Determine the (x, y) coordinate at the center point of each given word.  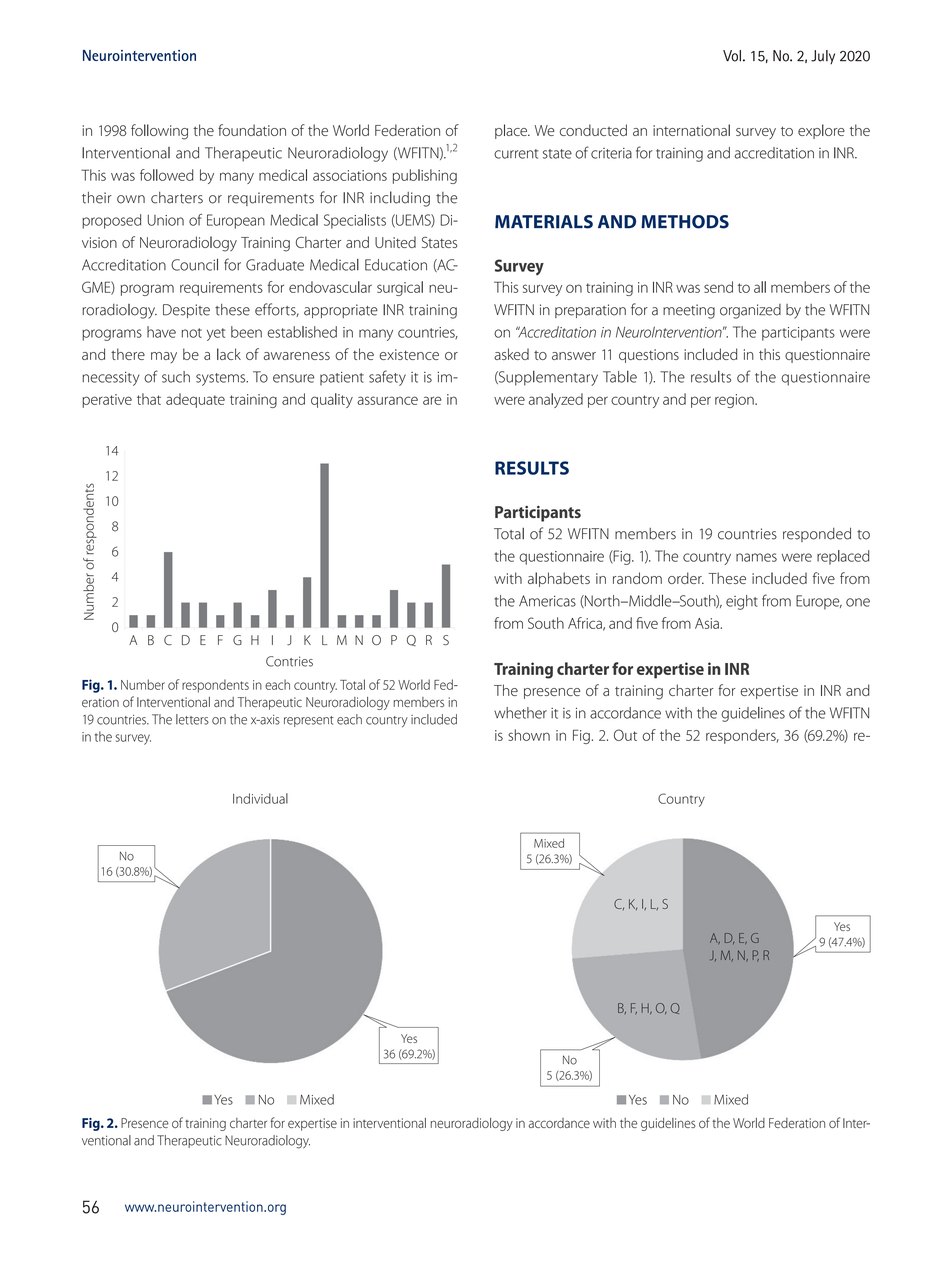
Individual (260, 798)
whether (520, 713)
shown (529, 735)
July (823, 57)
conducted (593, 130)
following (159, 132)
